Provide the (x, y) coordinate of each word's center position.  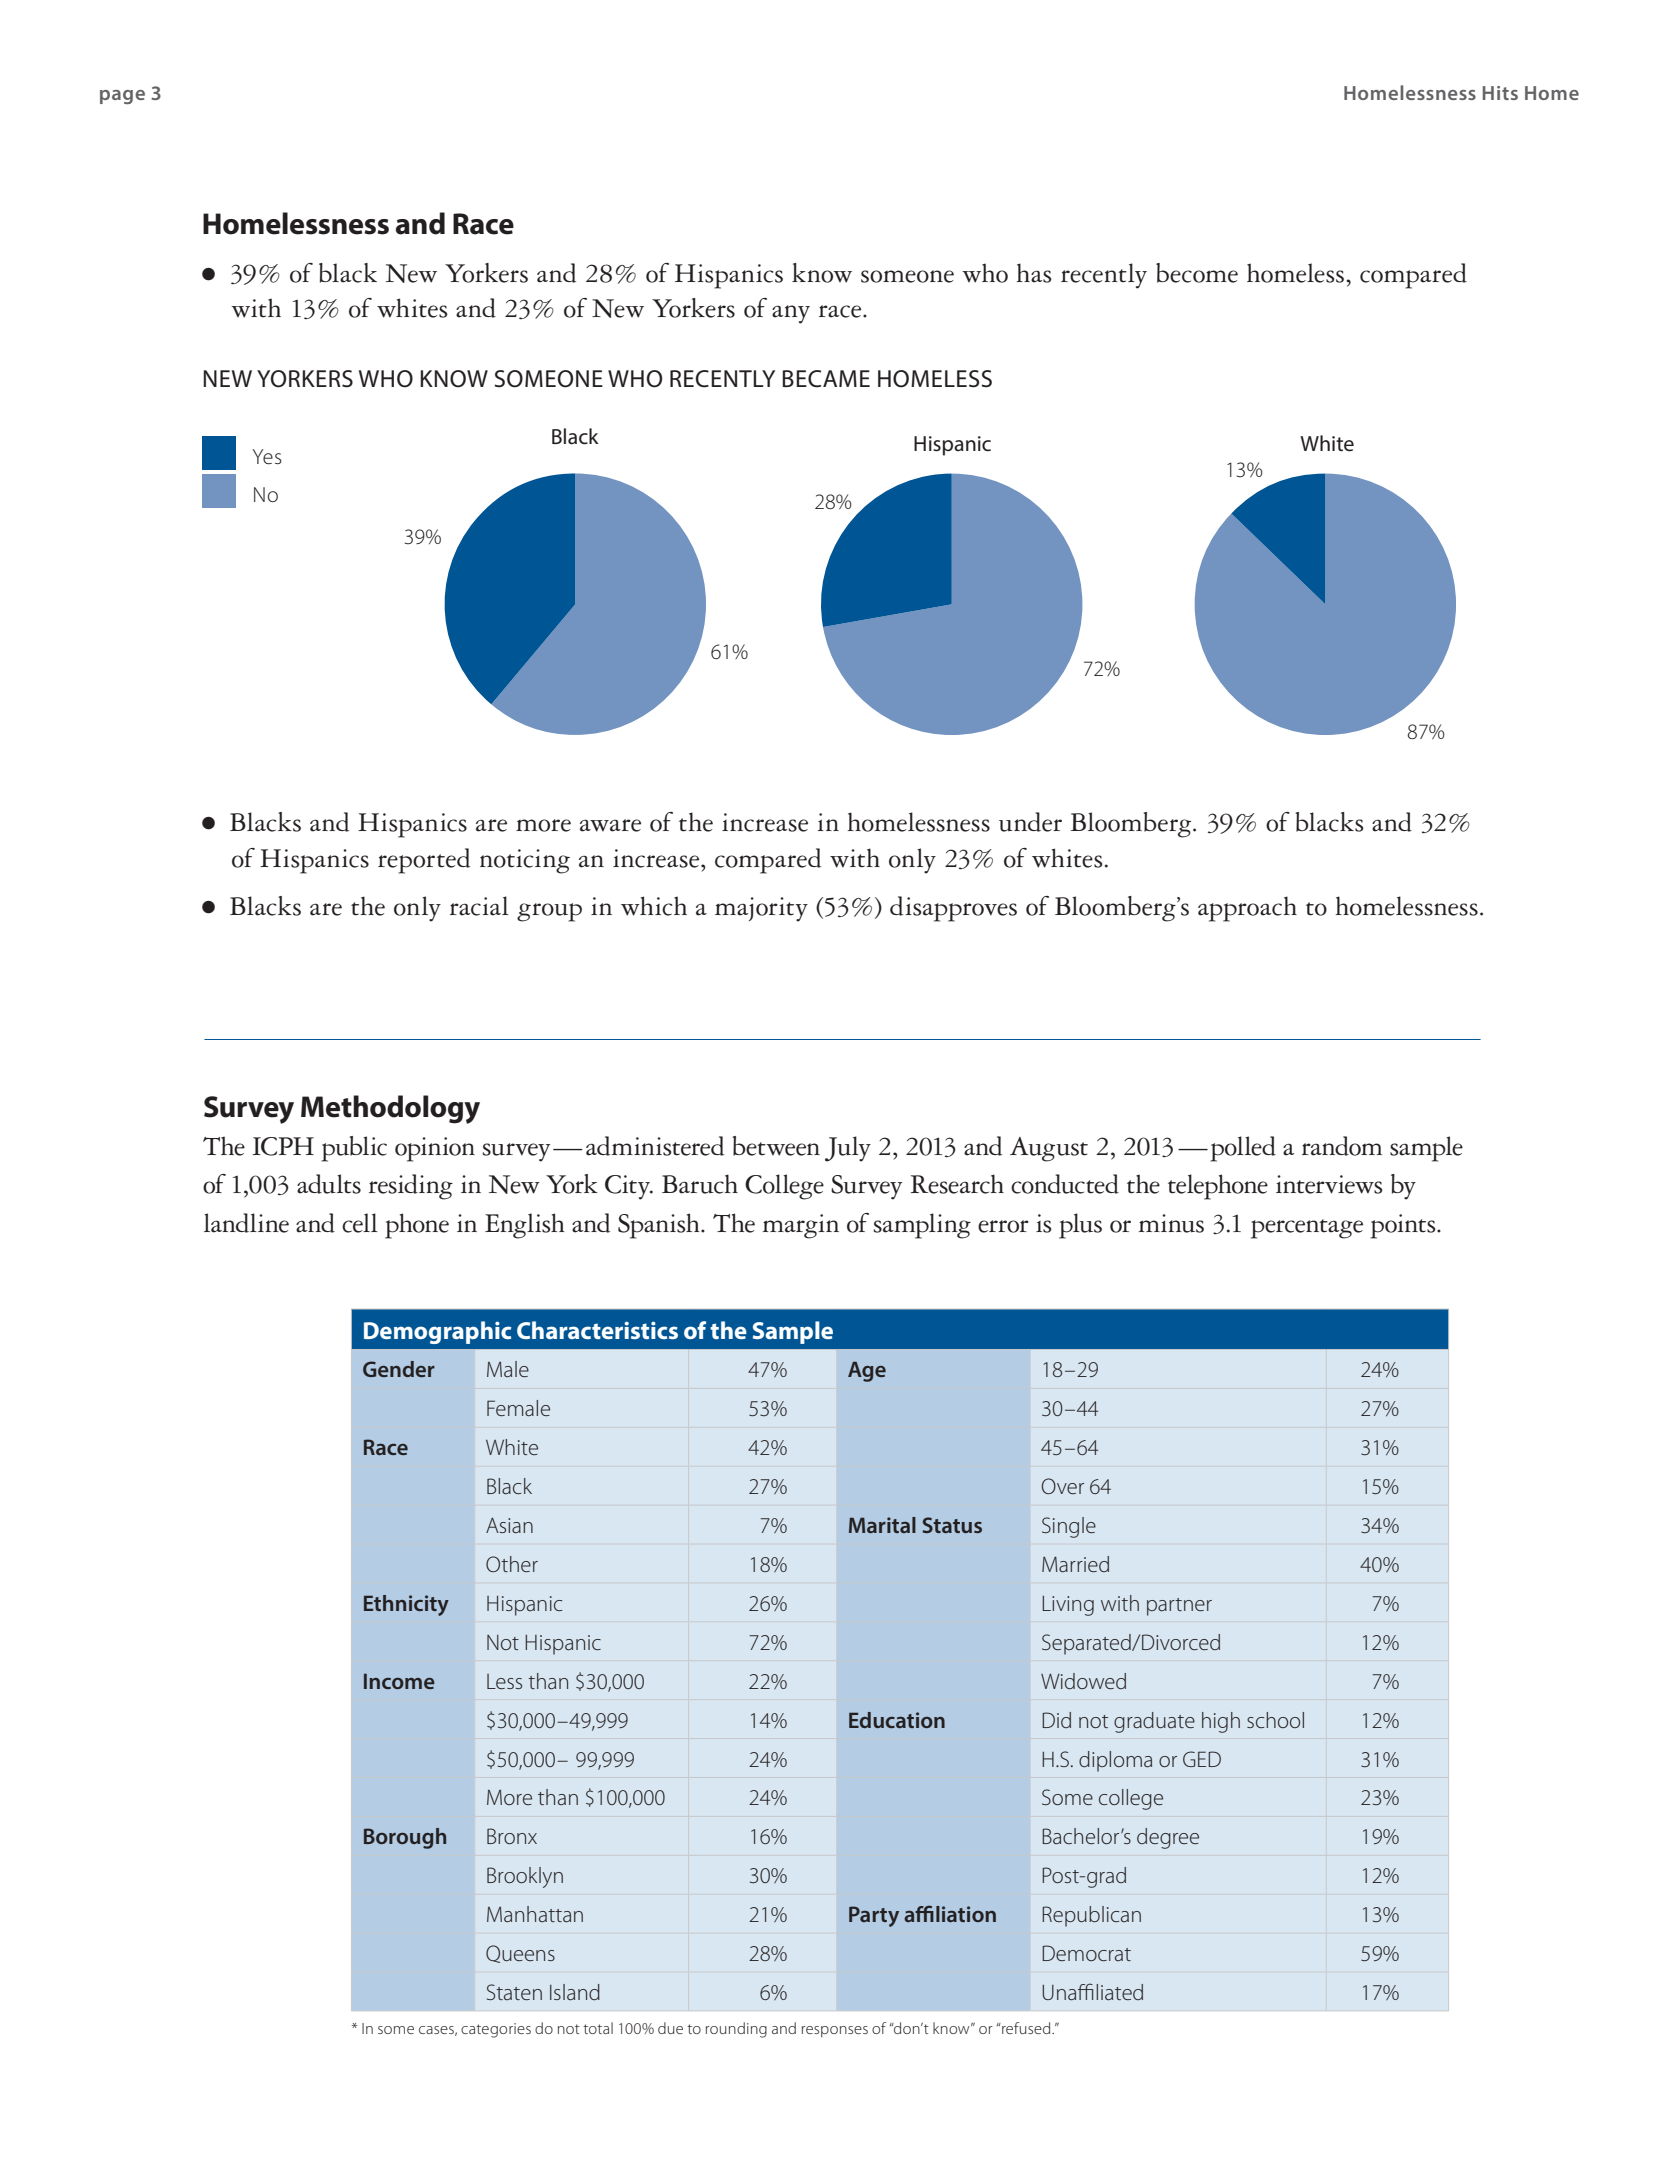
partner (1179, 1607)
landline (246, 1223)
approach (1247, 909)
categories (496, 2030)
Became (826, 379)
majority (761, 909)
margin (801, 1226)
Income (399, 1681)
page (122, 97)
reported (424, 861)
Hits (1500, 93)
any (791, 314)
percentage (1307, 1229)
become (1197, 273)
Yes (267, 457)
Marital (882, 1525)
